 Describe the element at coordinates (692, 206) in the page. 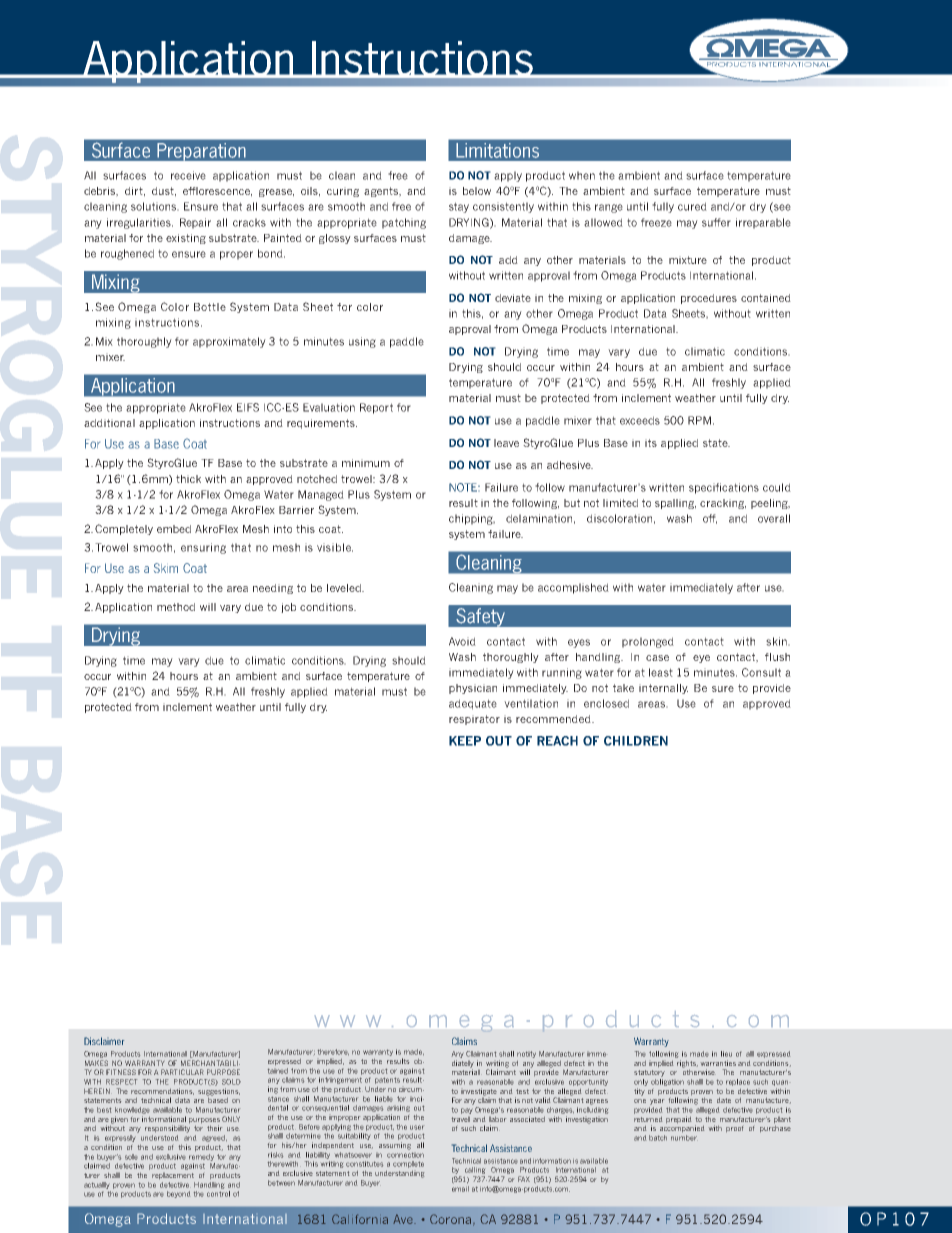

I see `cured` at that location.
